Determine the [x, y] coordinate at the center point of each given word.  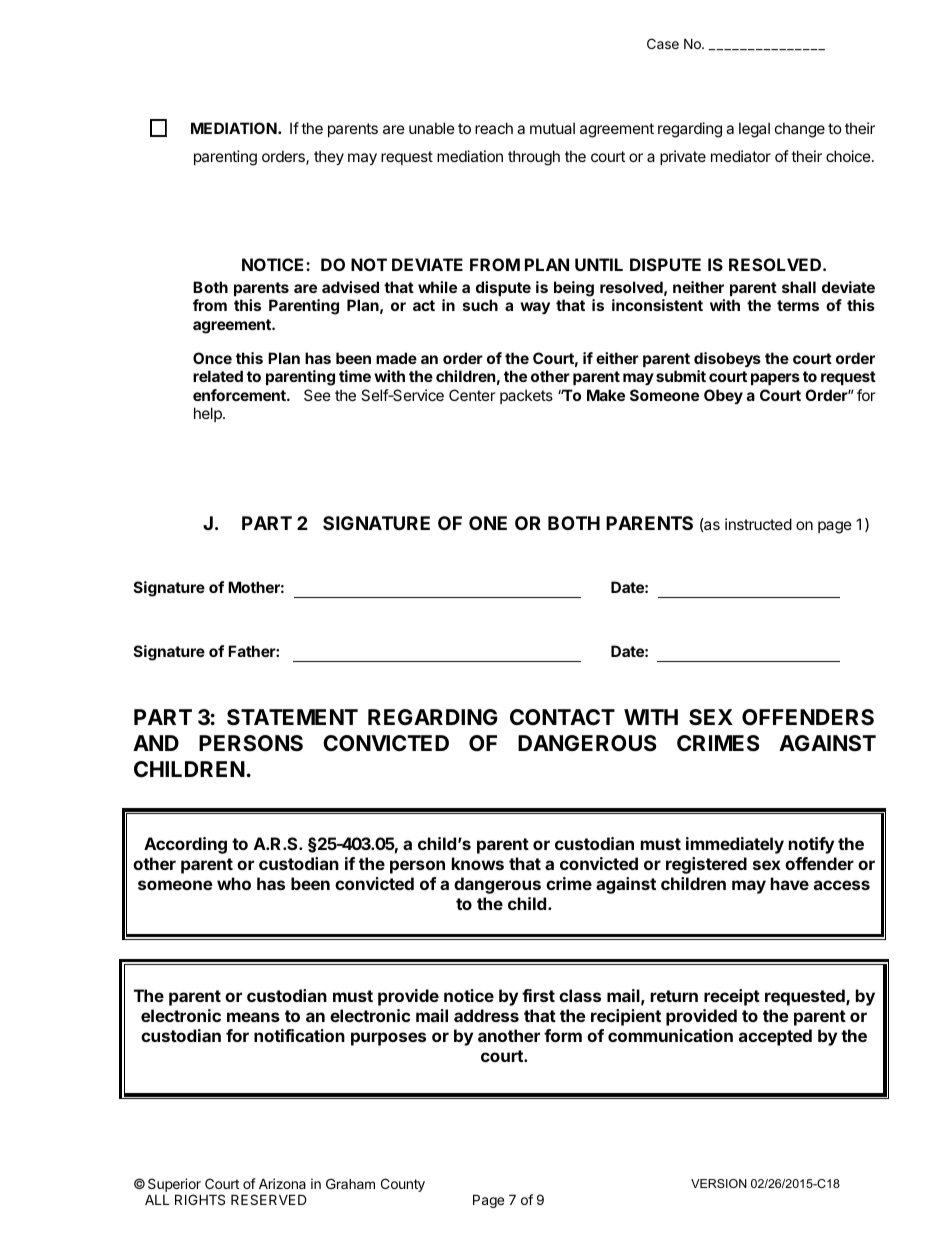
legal [754, 130]
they [329, 157]
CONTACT [562, 717]
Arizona [282, 1183]
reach [494, 128]
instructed [758, 524]
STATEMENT [292, 717]
